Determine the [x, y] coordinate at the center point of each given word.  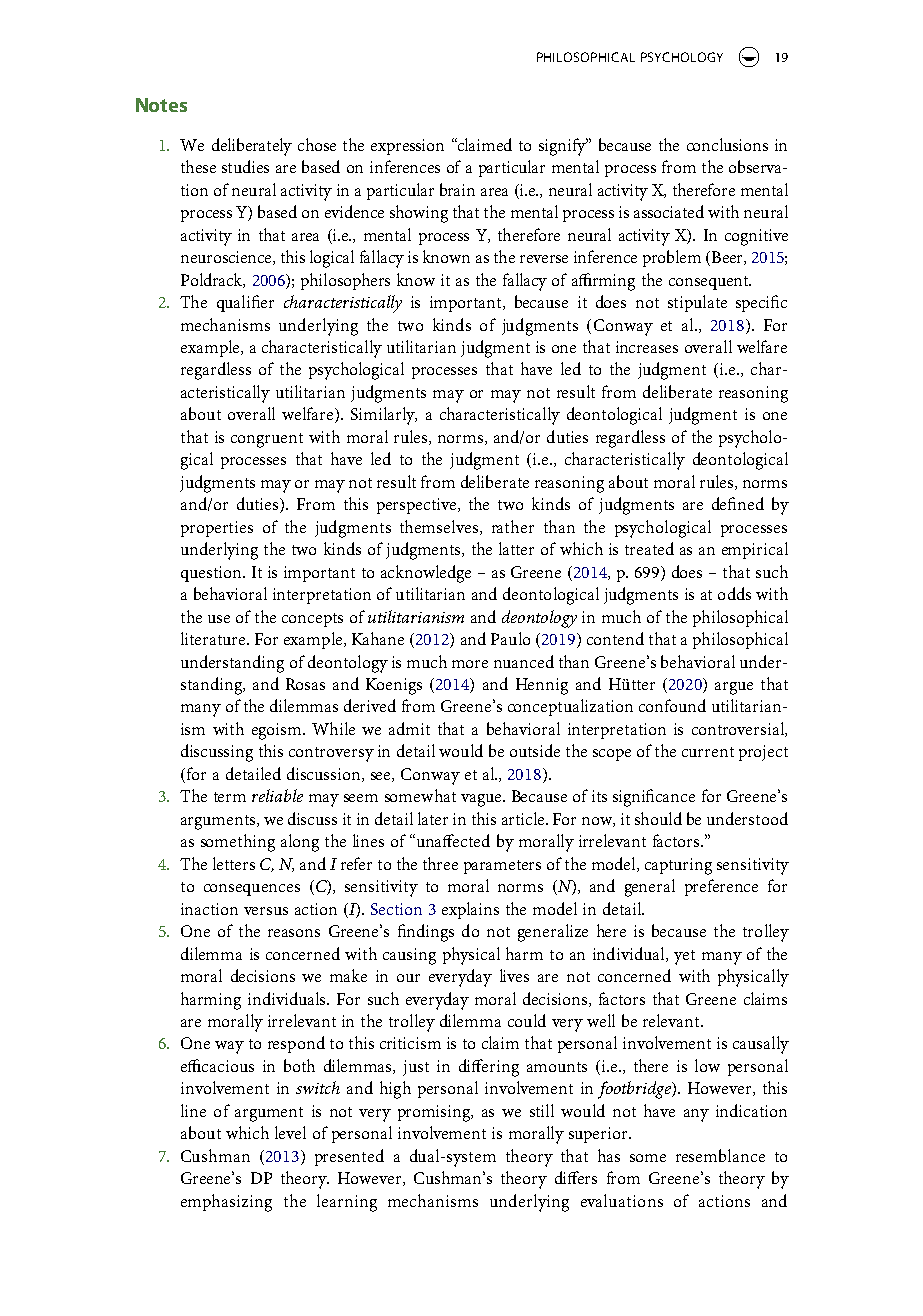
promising [435, 1113]
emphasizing [226, 1203]
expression [407, 147]
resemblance [720, 1155]
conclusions [727, 144]
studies [245, 166]
